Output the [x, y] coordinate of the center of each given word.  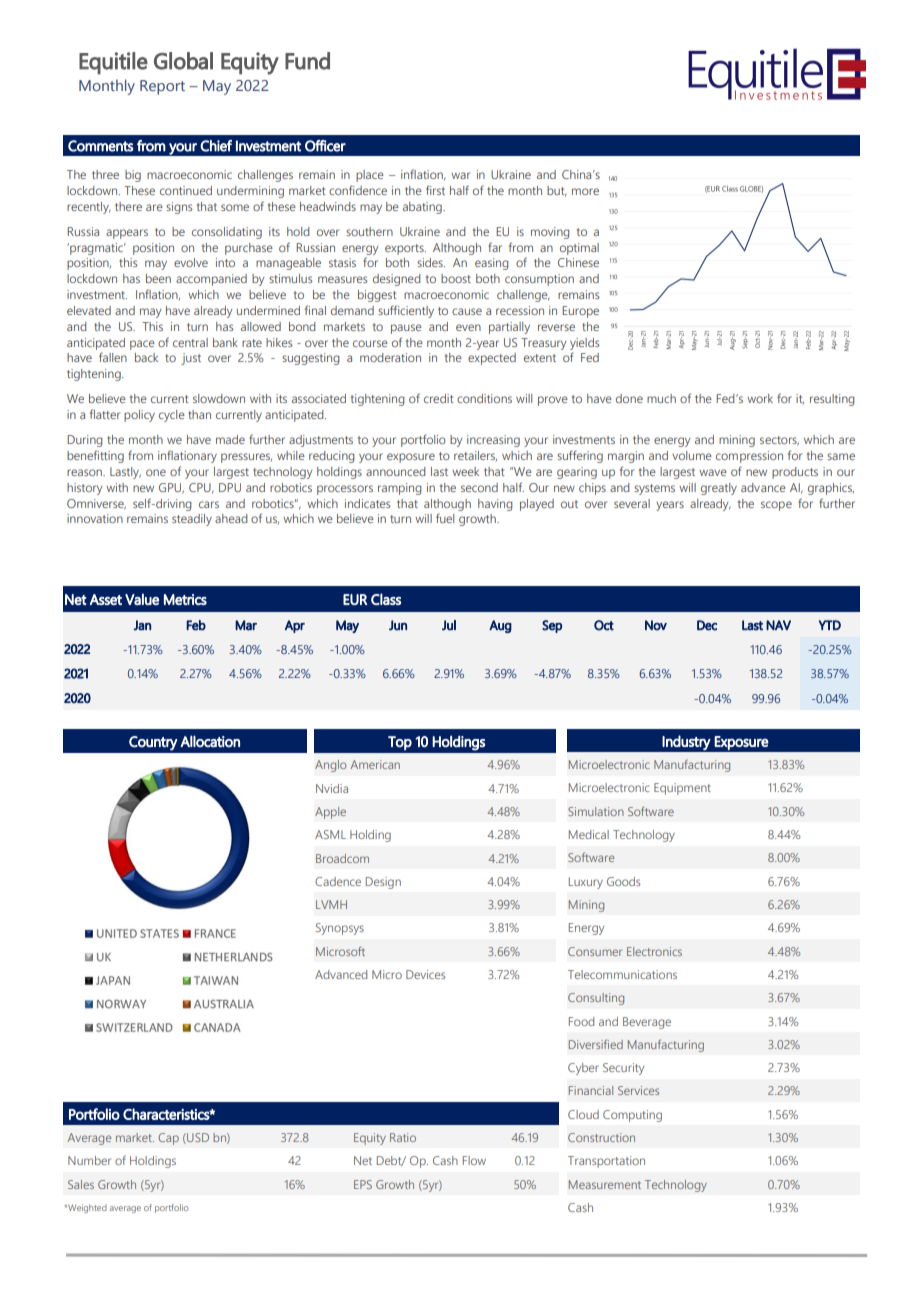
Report [162, 87]
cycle [172, 416]
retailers [475, 456]
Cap [168, 1139]
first [435, 190]
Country [153, 743]
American [375, 764]
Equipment [682, 789]
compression [749, 457]
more [585, 191]
